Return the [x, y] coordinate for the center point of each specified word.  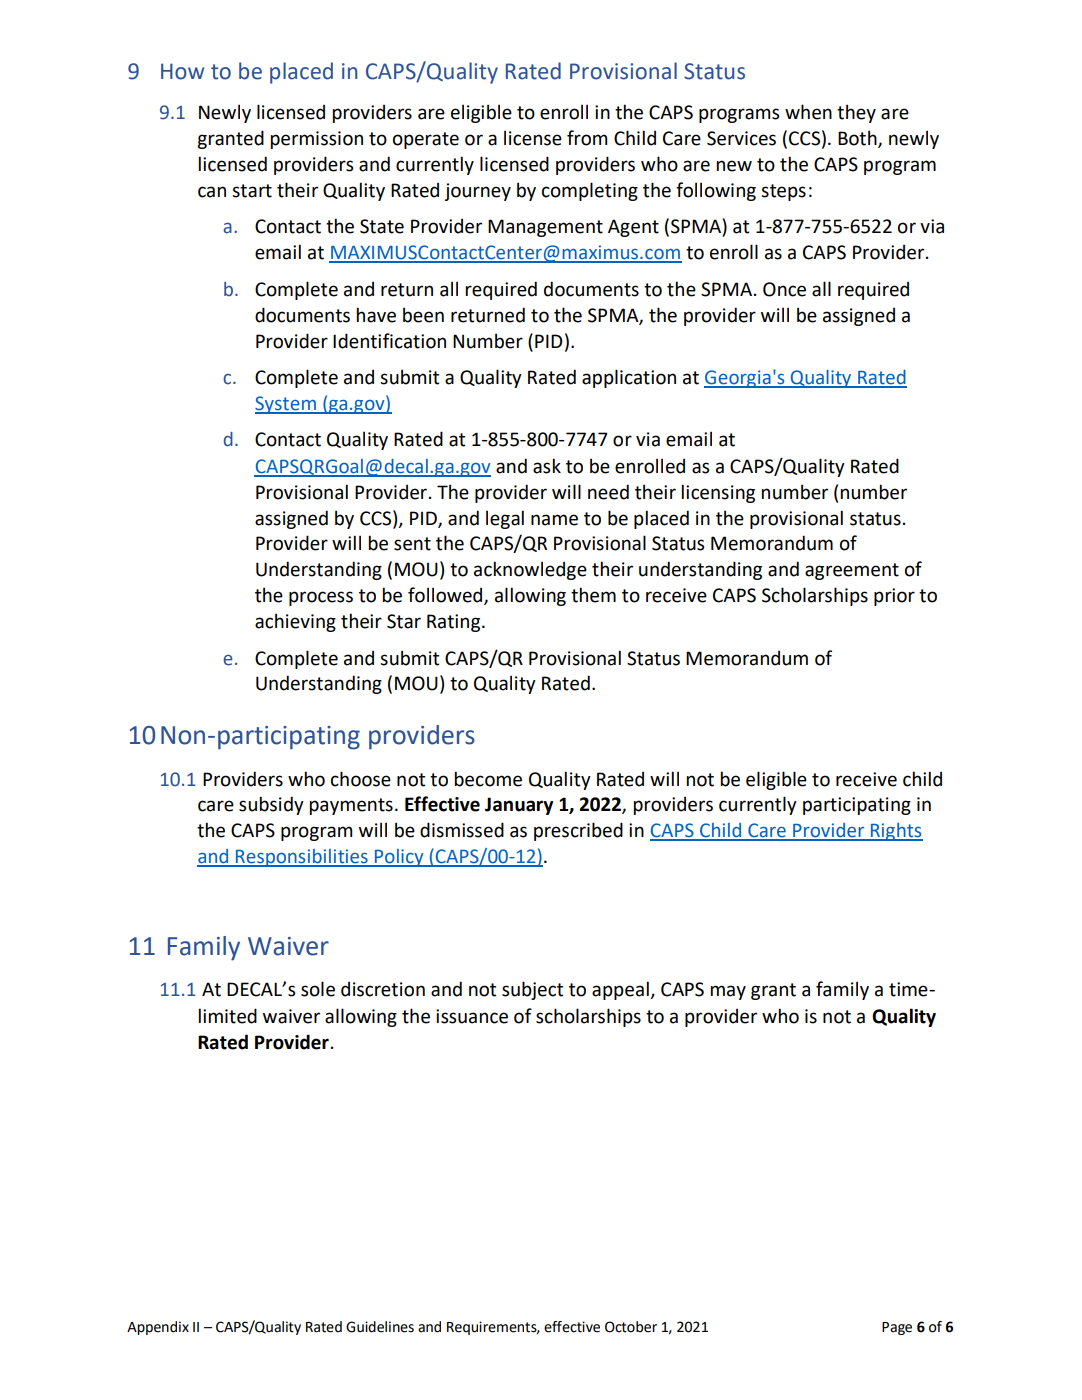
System [286, 405]
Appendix [158, 1328]
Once [784, 289]
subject [532, 990]
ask [547, 466]
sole [318, 989]
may [728, 992]
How [182, 71]
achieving [295, 622]
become [488, 779]
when [808, 112]
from [587, 138]
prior [894, 597]
